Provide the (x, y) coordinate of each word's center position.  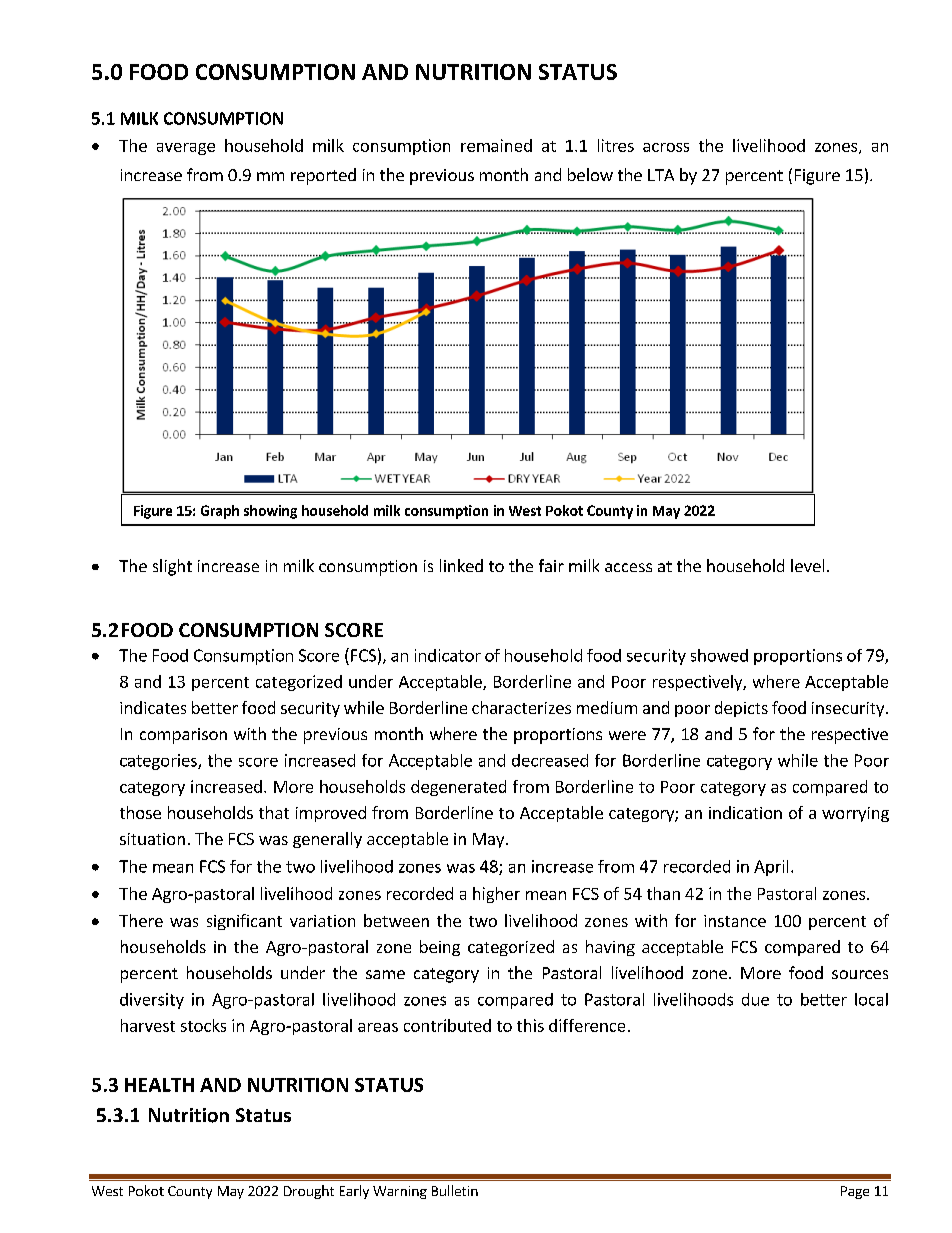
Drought (309, 1192)
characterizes (521, 707)
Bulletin (455, 1190)
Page (855, 1192)
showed (719, 655)
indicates (153, 707)
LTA (661, 175)
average (186, 149)
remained (496, 145)
